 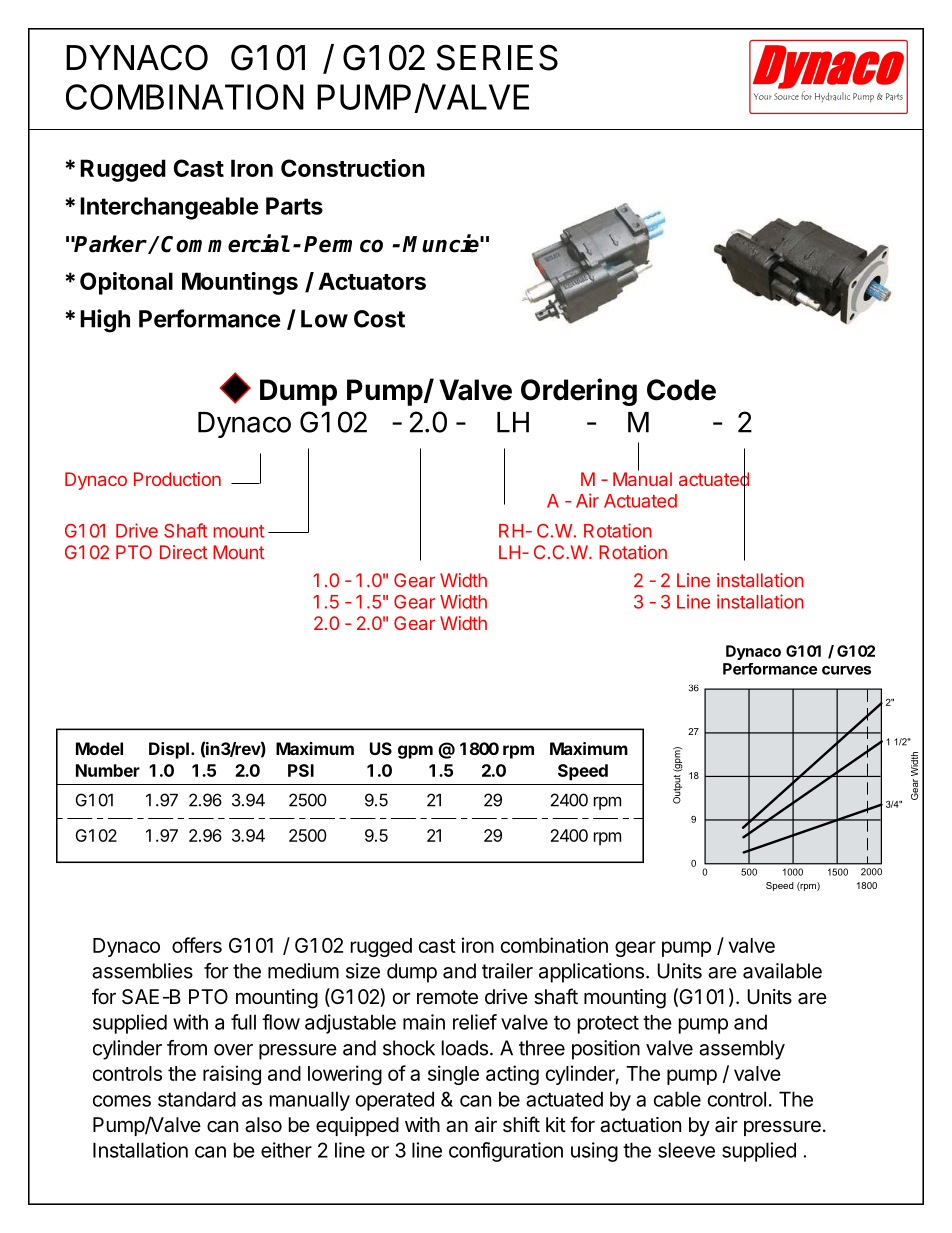 I want to click on standard, so click(x=197, y=1099).
